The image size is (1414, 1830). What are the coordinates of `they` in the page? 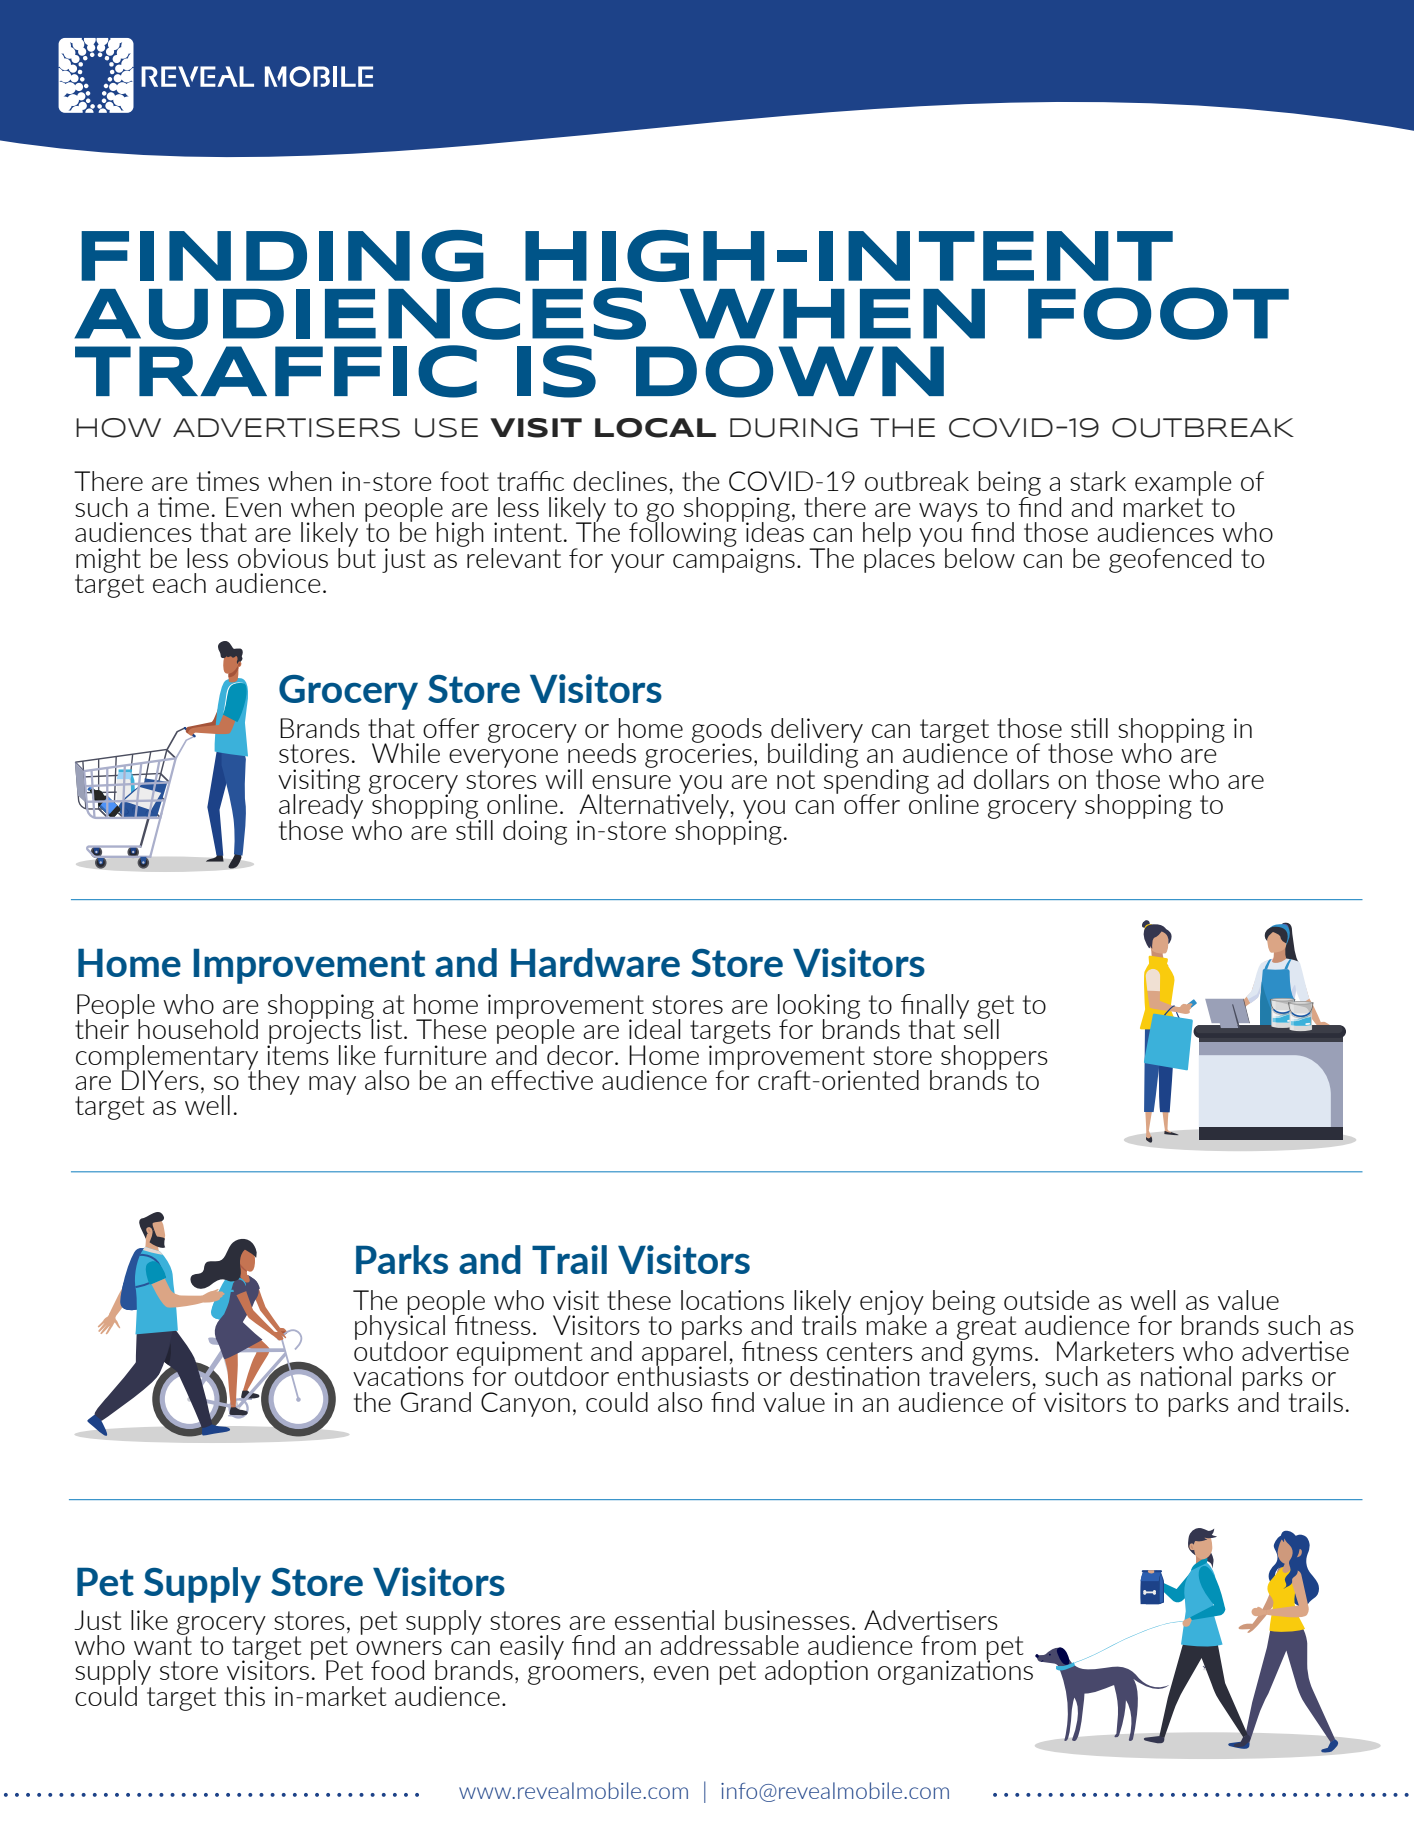 It's located at (274, 1081).
